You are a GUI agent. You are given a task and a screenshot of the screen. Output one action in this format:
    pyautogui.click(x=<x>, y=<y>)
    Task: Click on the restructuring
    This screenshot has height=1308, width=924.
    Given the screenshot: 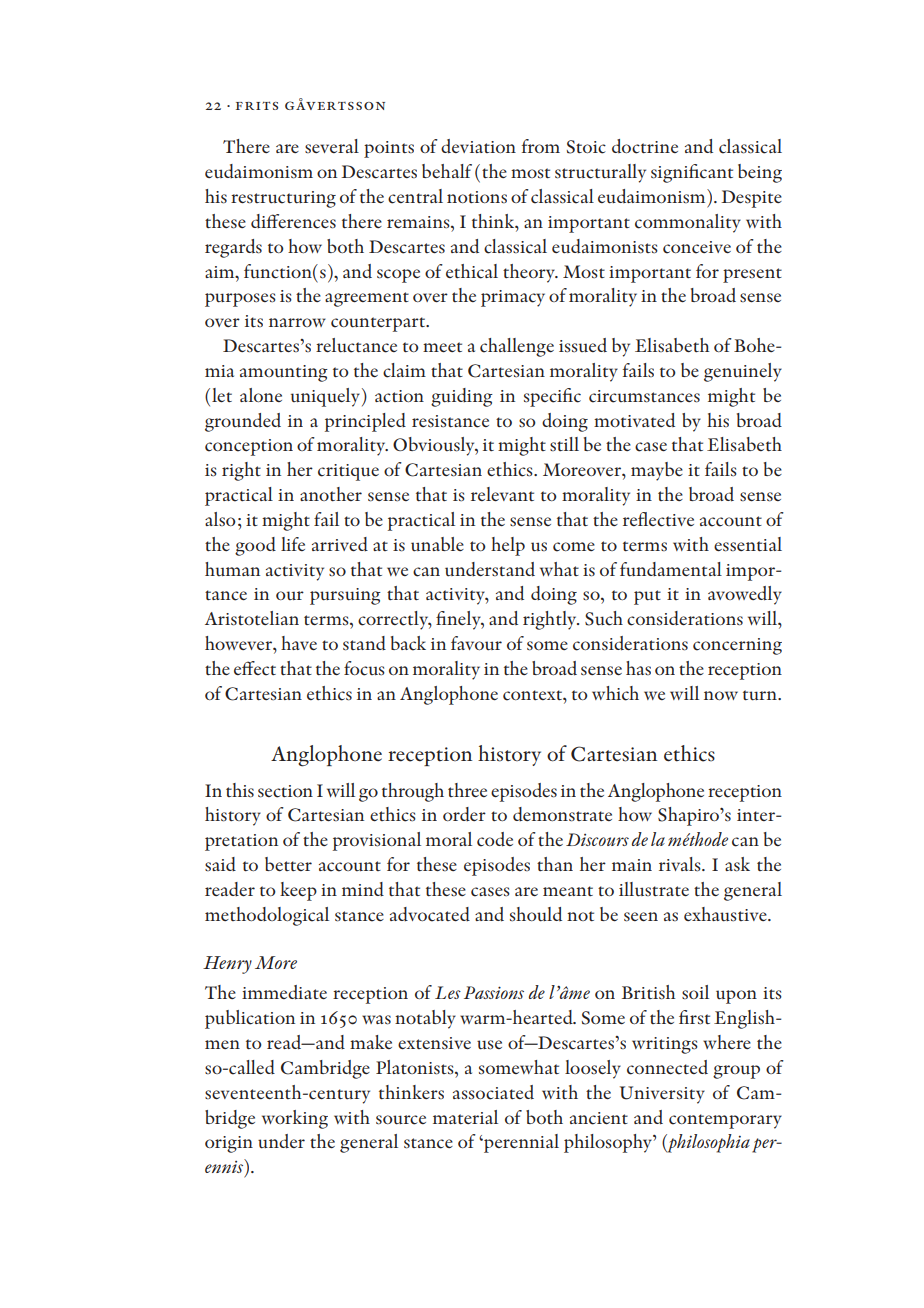 What is the action you would take?
    pyautogui.click(x=283, y=199)
